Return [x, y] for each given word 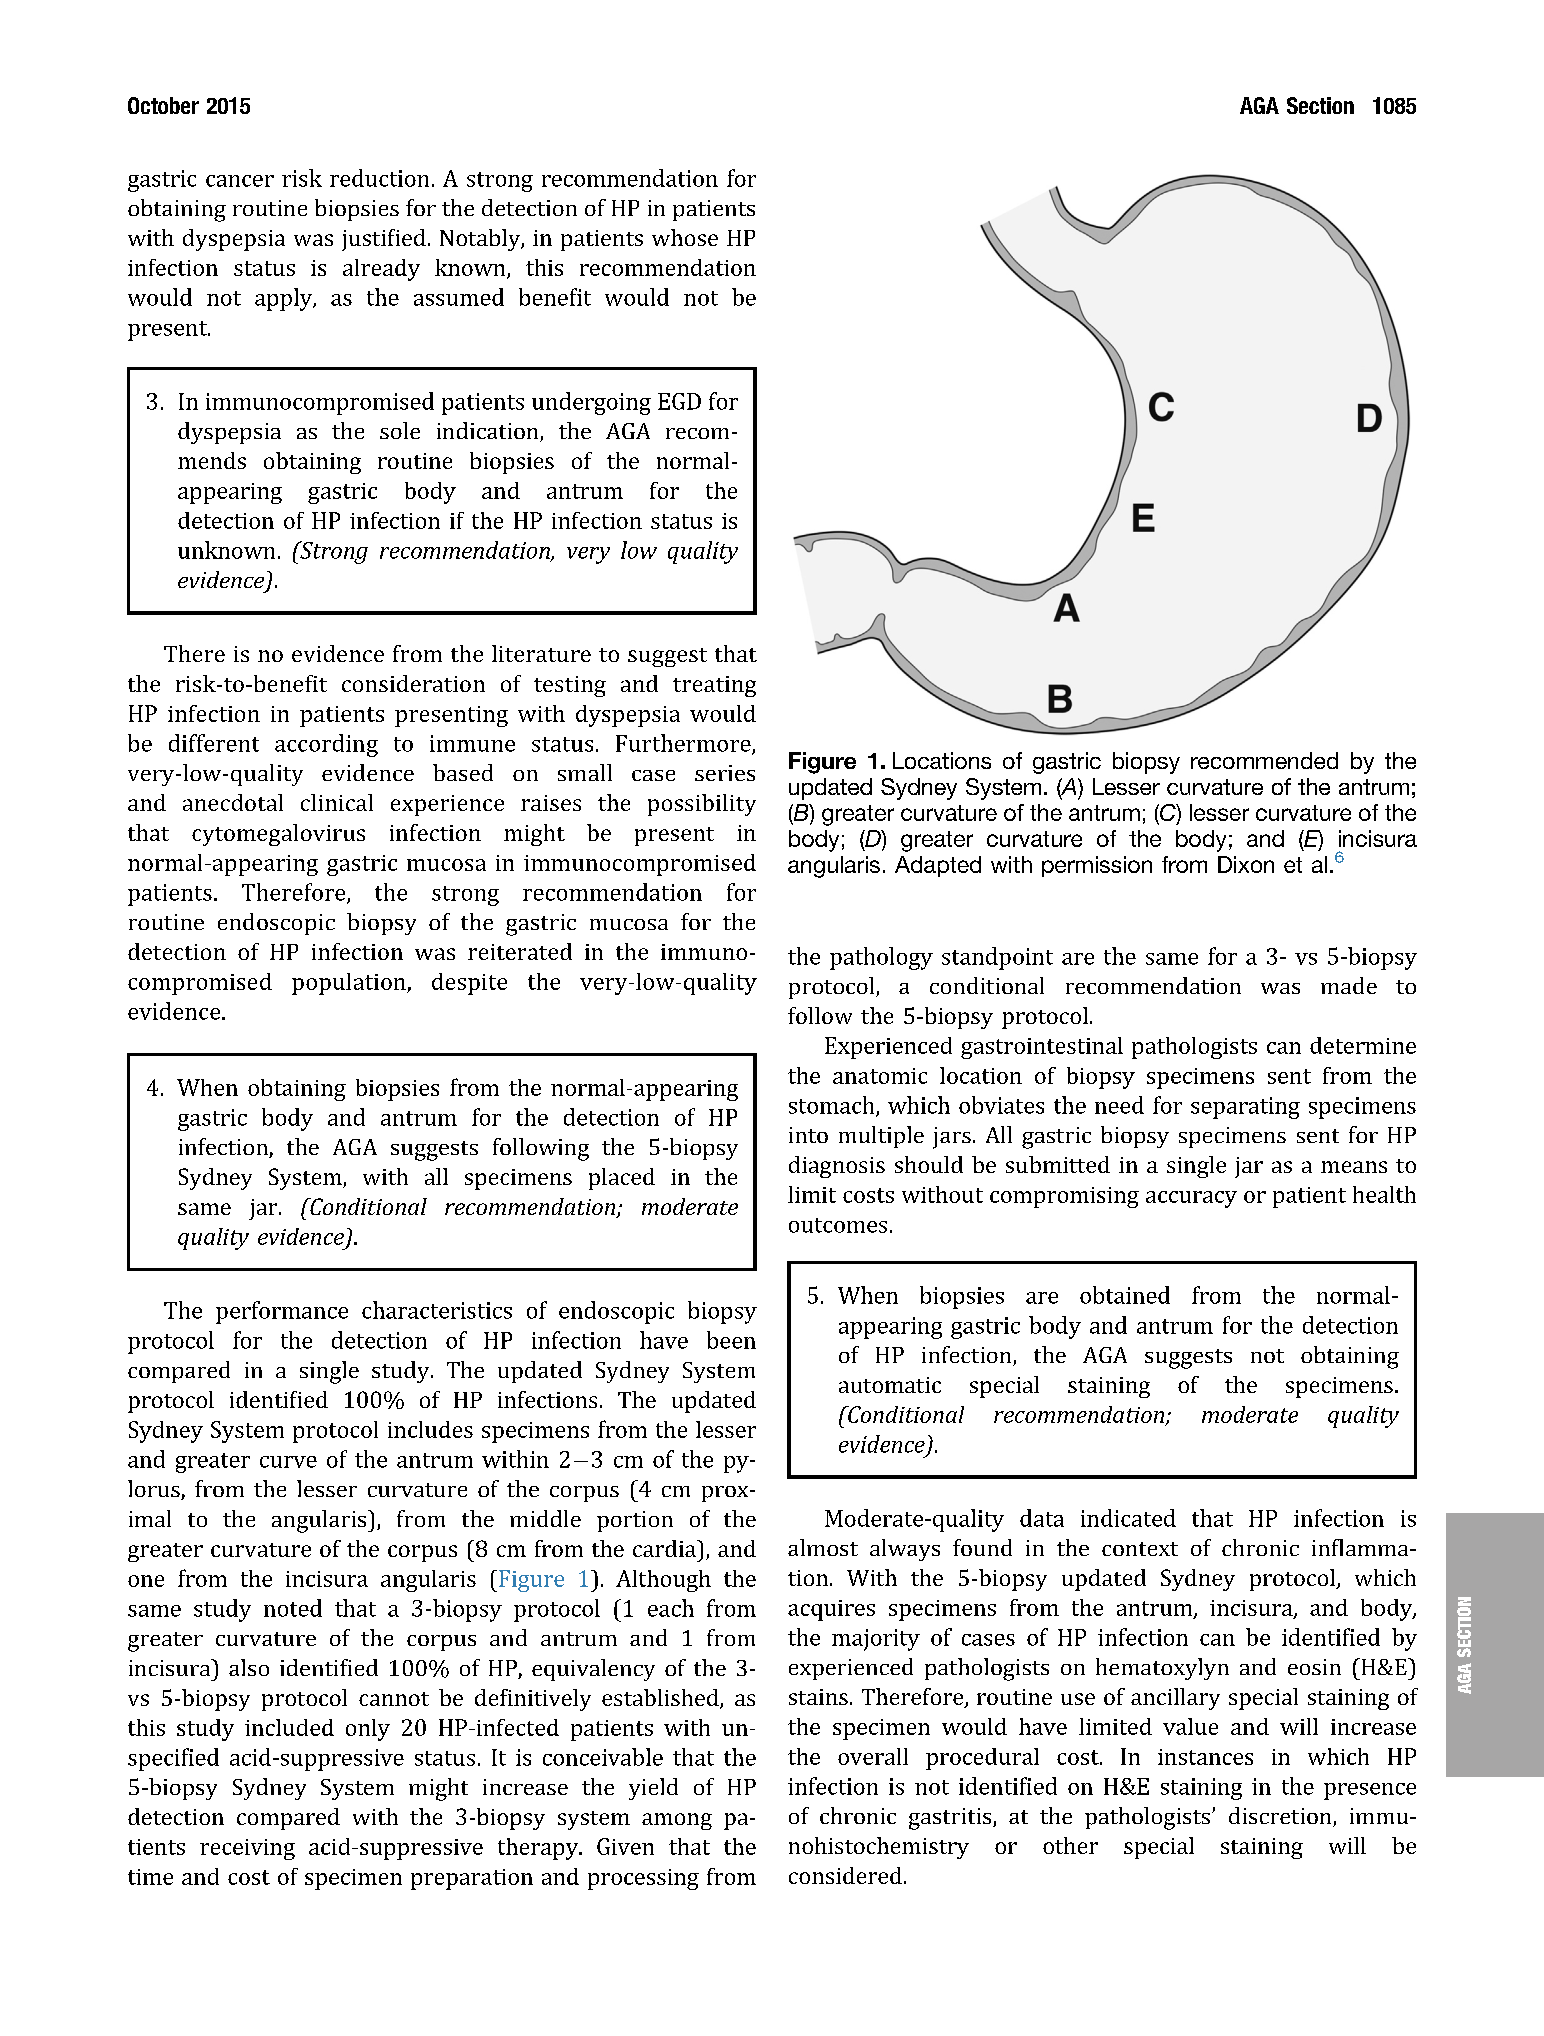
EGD [679, 401]
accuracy [1191, 1199]
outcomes [838, 1225]
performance [282, 1312]
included [289, 1727]
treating [714, 686]
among [677, 1821]
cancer [240, 181]
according [326, 745]
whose [685, 237]
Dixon [1246, 864]
